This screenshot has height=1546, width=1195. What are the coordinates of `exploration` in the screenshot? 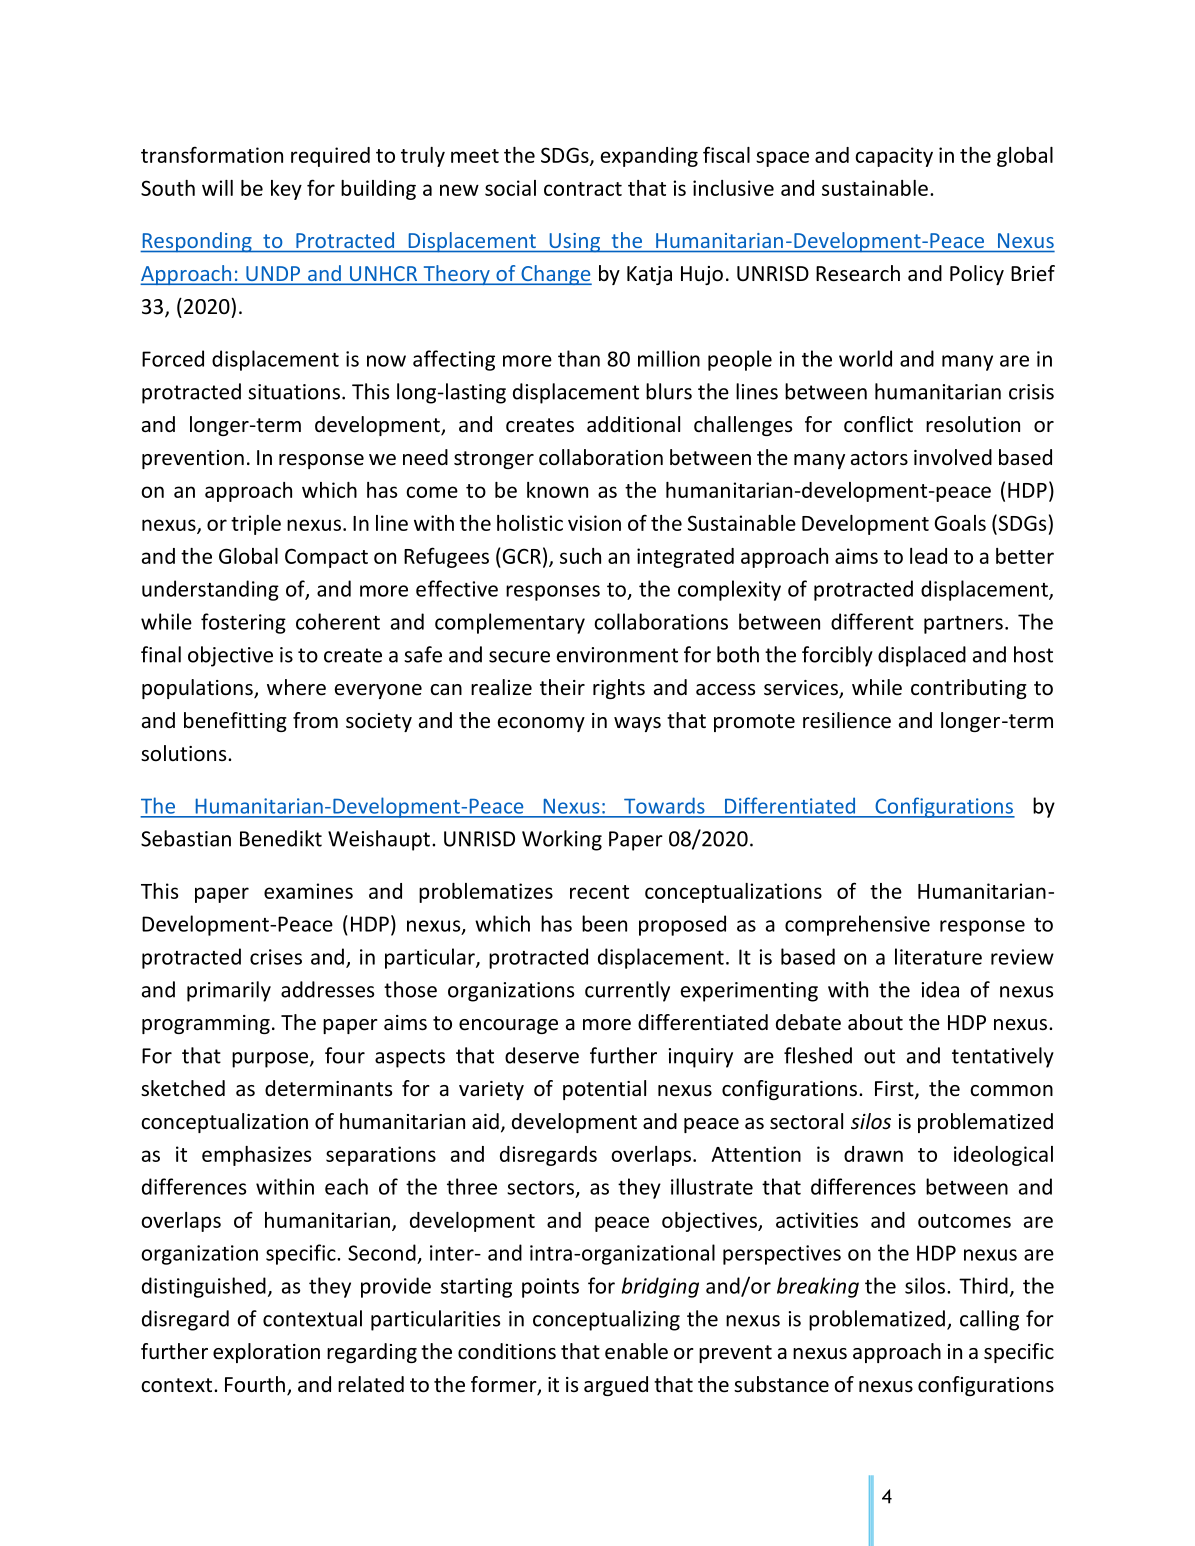 It's located at (266, 1353).
